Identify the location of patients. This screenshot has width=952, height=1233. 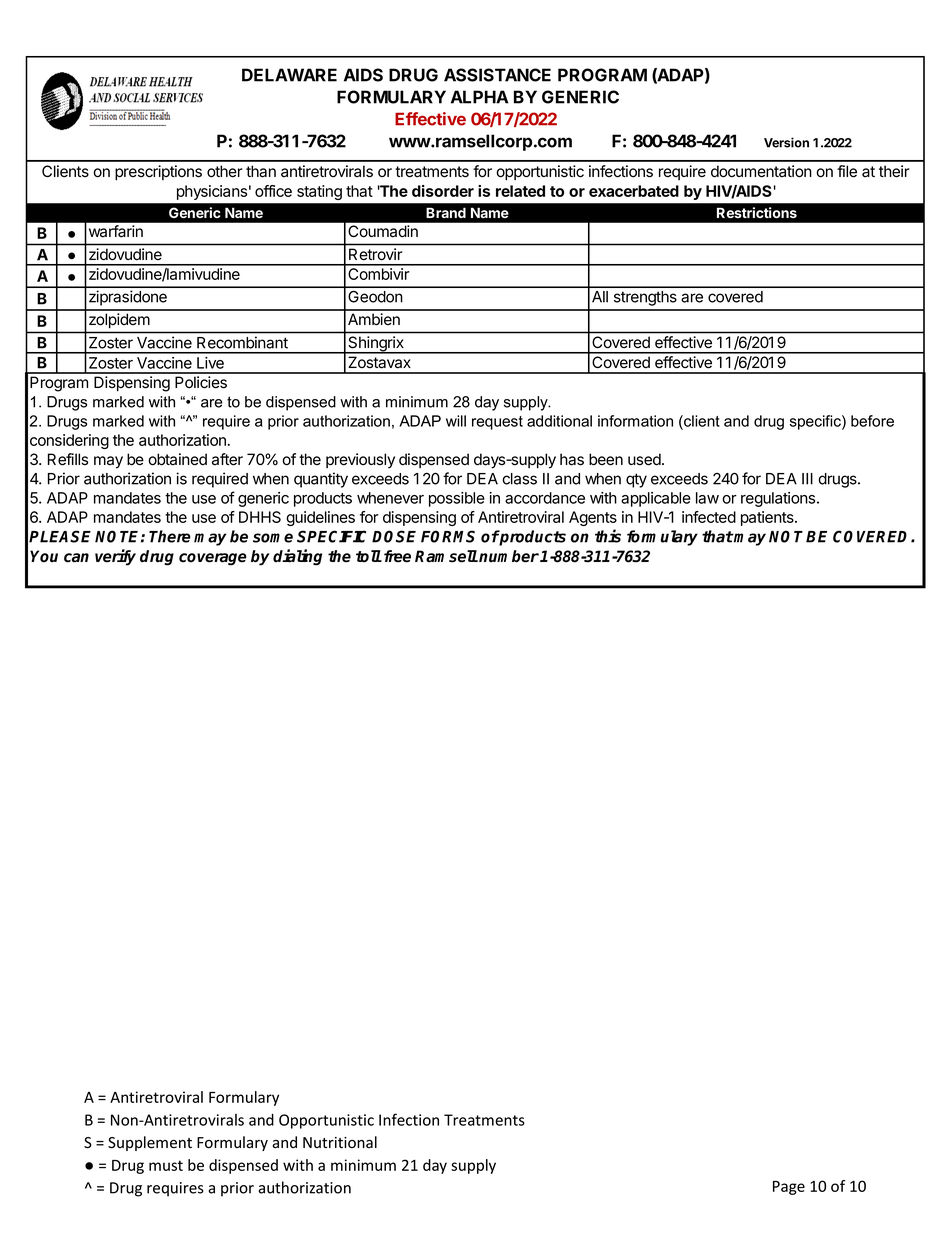
(768, 518).
